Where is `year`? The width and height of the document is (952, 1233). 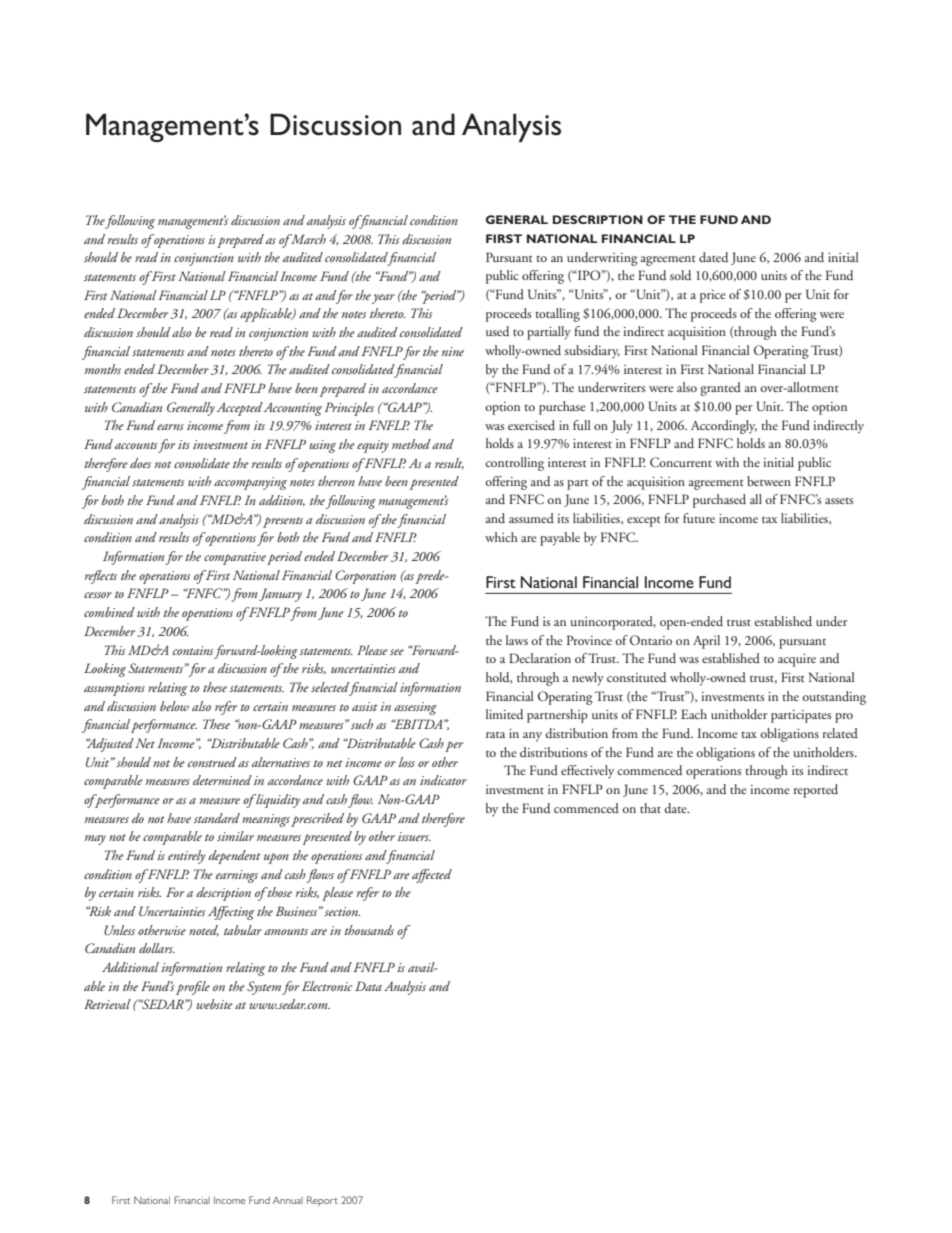 year is located at coordinates (383, 299).
